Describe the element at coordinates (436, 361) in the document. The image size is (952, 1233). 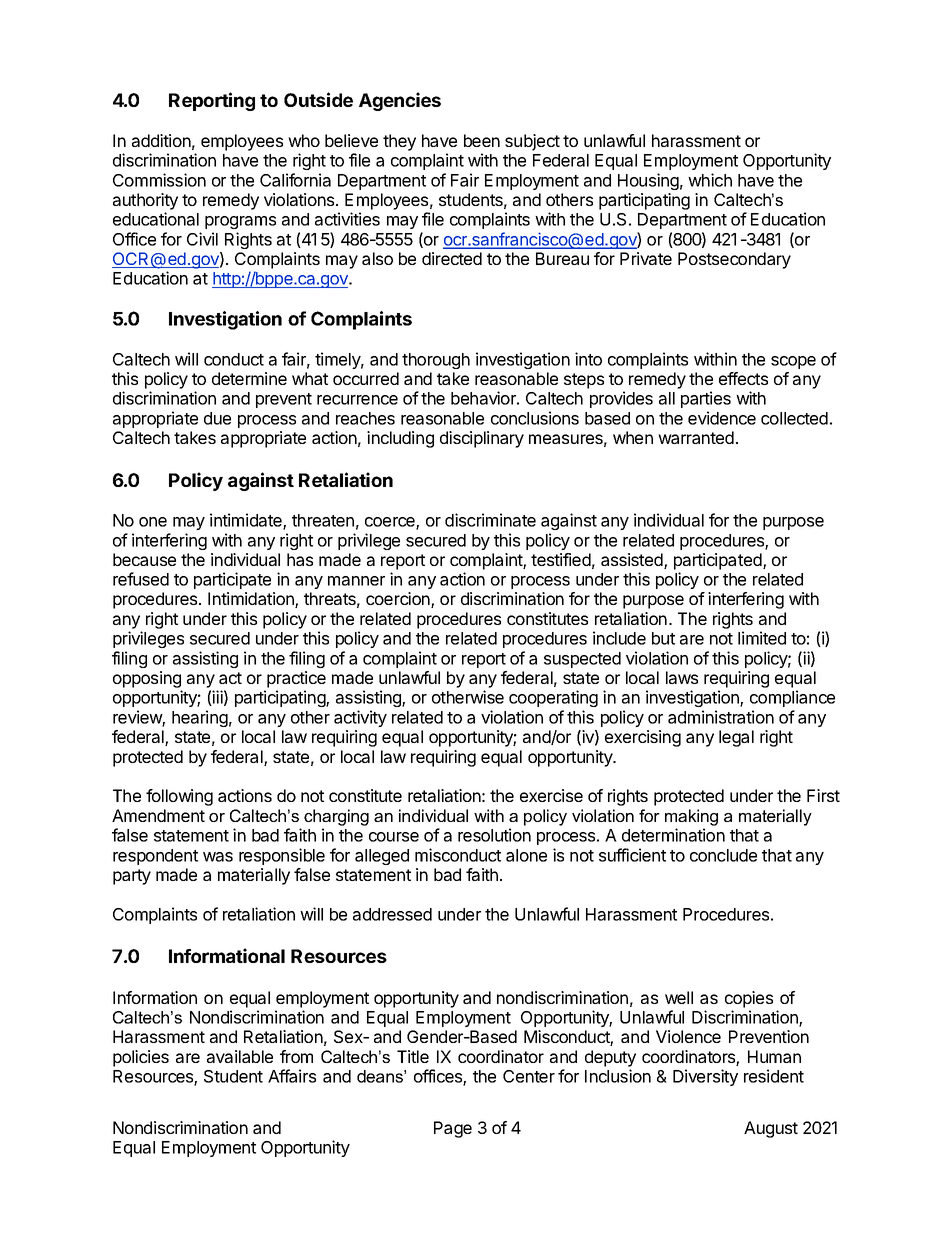
I see `thorough` at that location.
